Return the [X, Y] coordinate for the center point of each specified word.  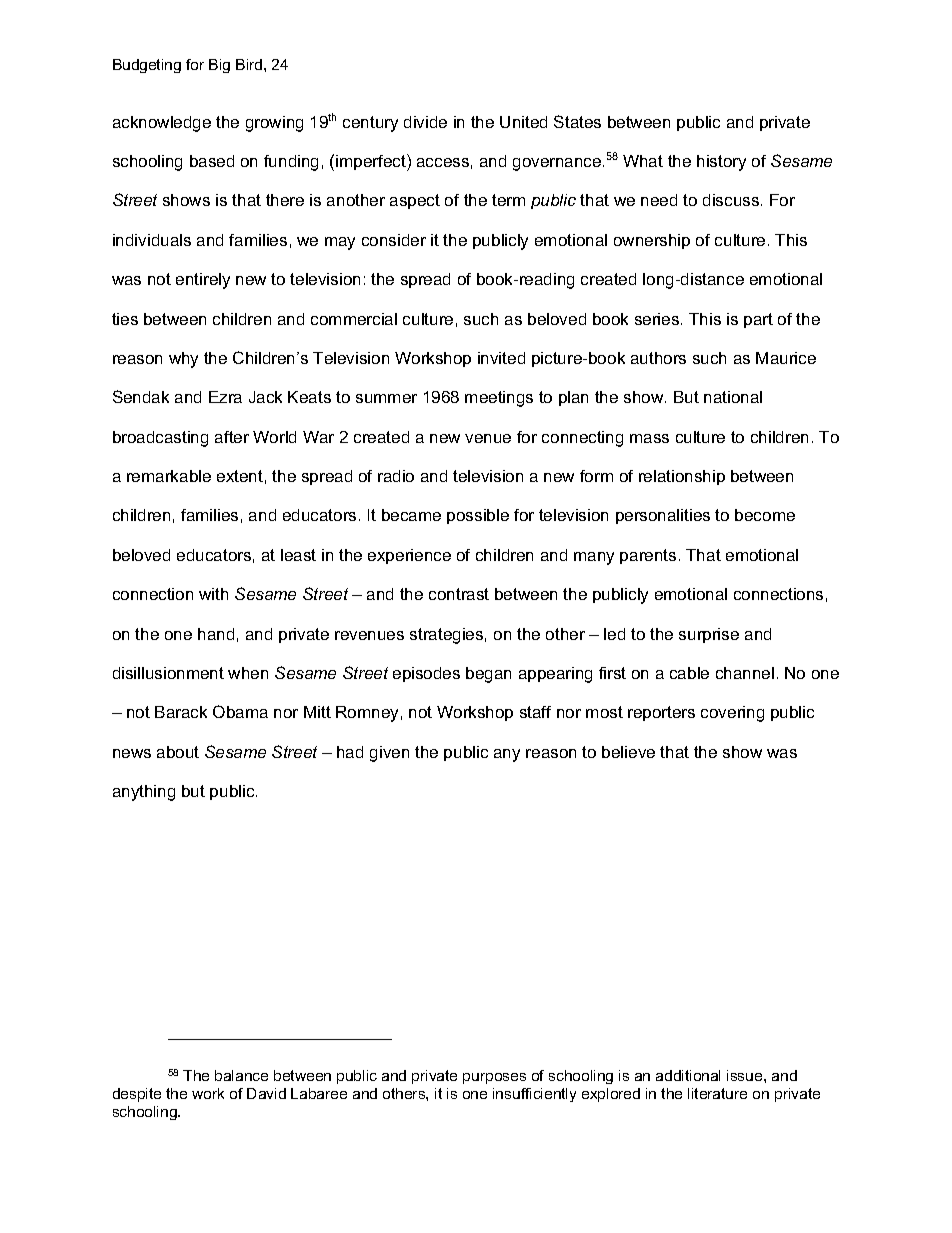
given [389, 754]
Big [219, 66]
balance [241, 1075]
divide [425, 122]
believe [628, 752]
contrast [459, 594]
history [721, 163]
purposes [494, 1078]
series [658, 319]
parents [648, 556]
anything [144, 793]
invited [501, 358]
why [183, 360]
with [213, 594]
